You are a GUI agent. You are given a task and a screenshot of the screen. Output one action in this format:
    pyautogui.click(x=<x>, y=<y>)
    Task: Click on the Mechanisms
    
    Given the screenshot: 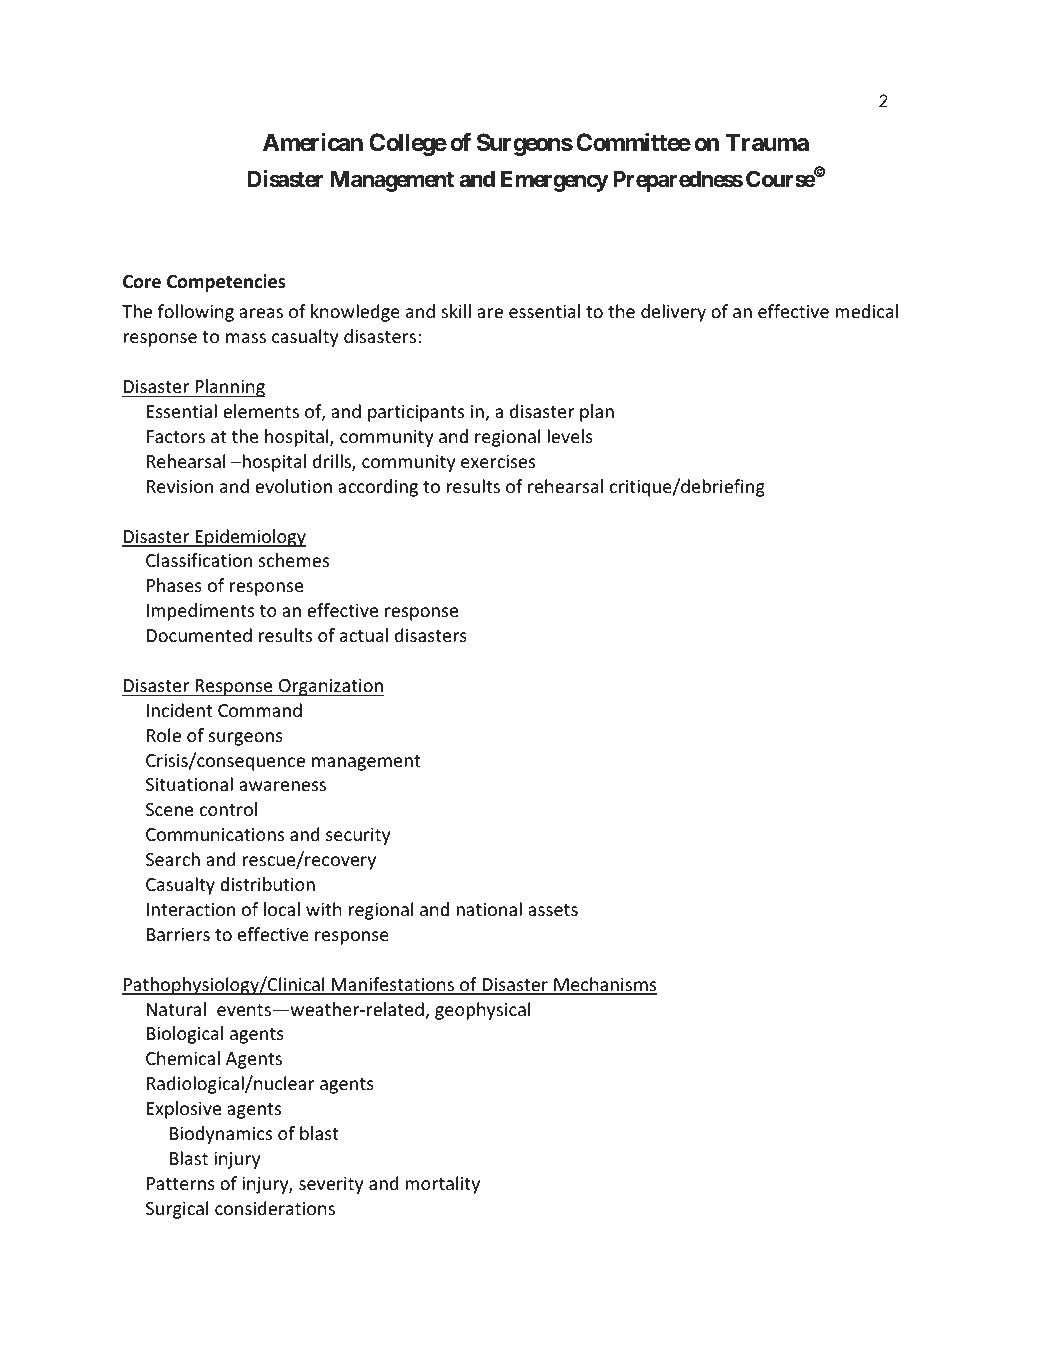 What is the action you would take?
    pyautogui.click(x=604, y=985)
